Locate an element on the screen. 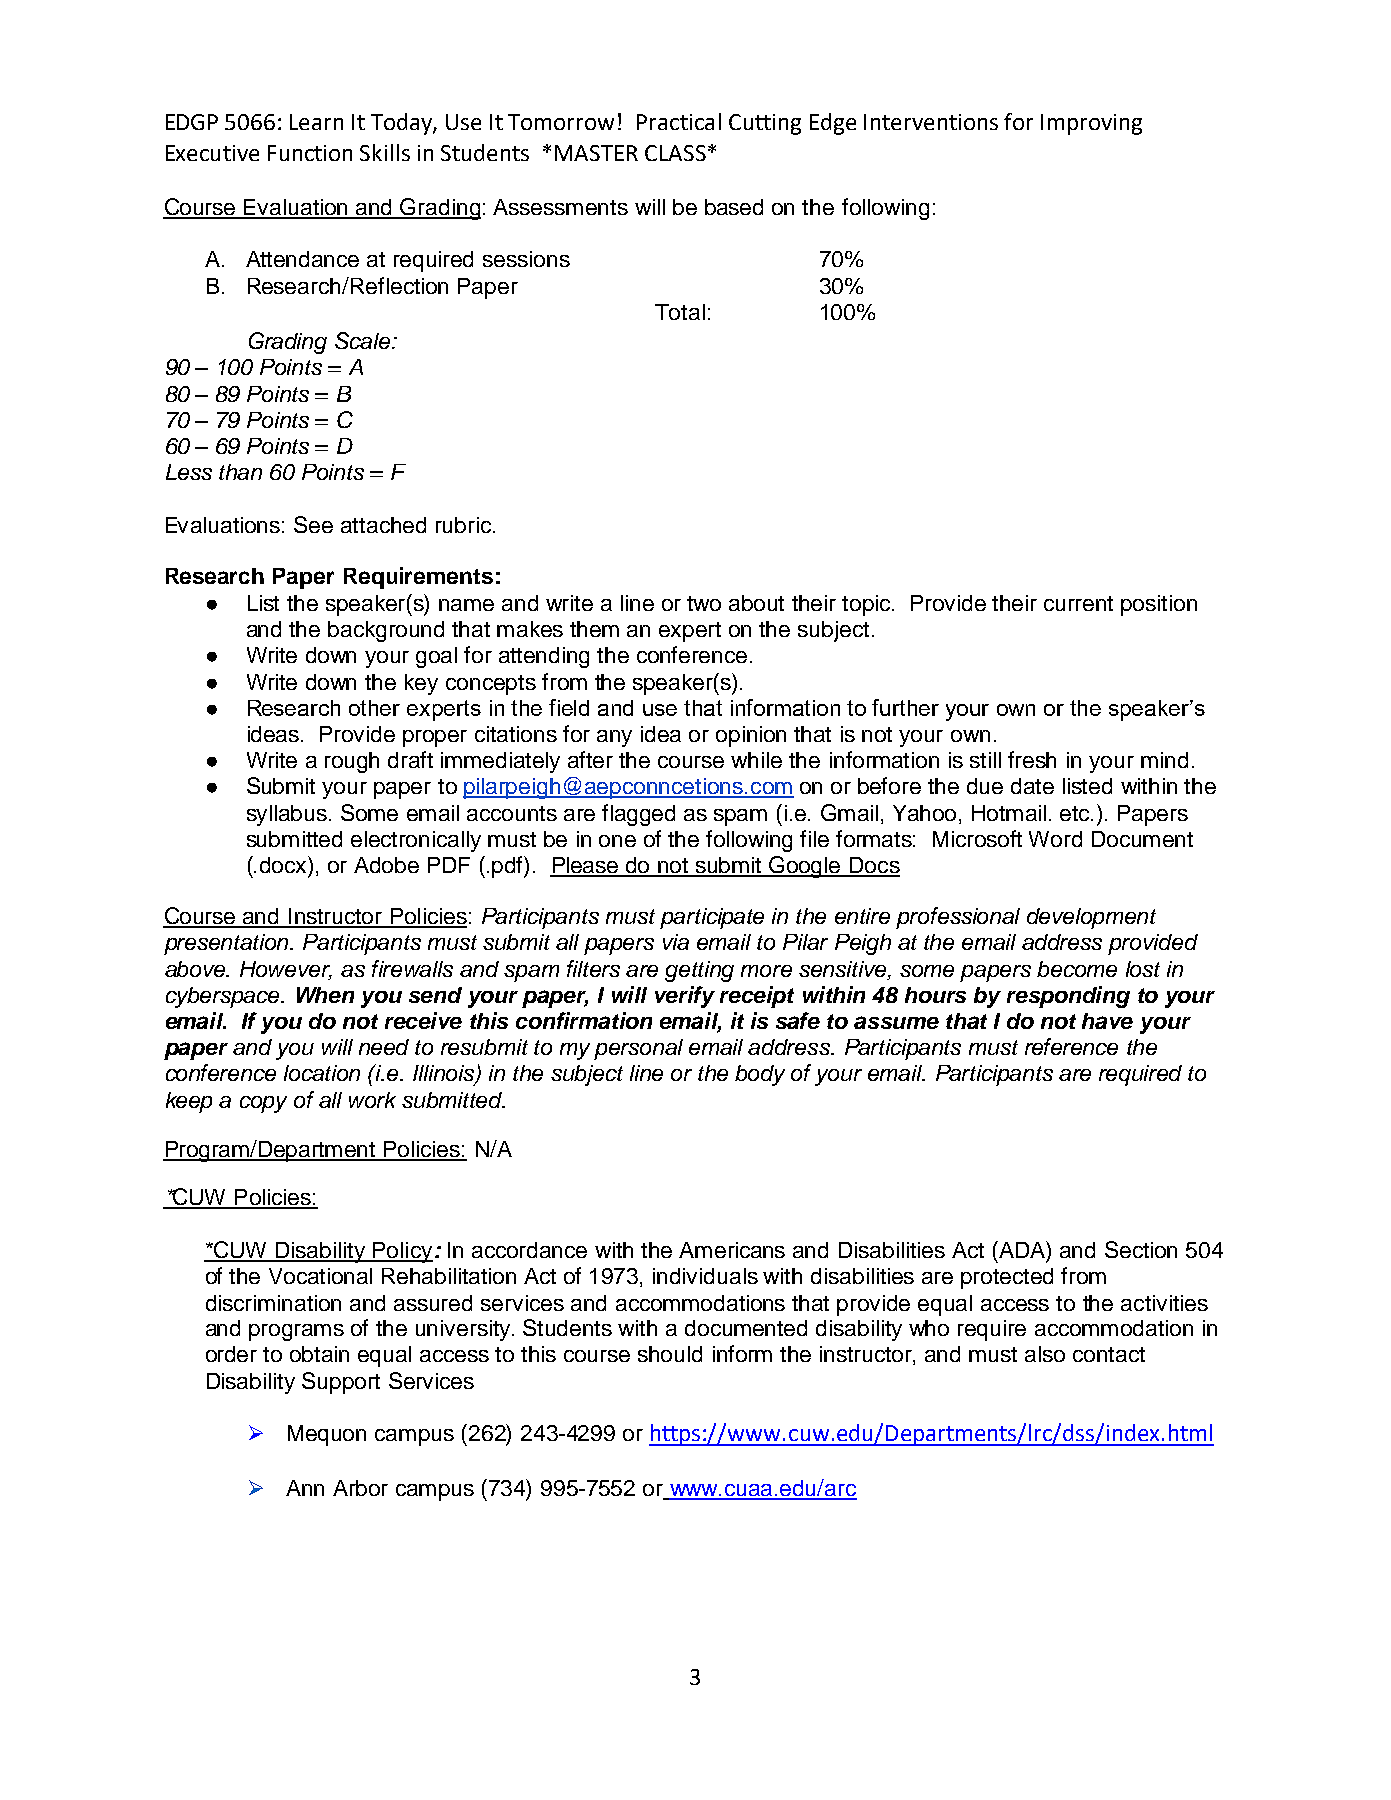  CLASS is located at coordinates (675, 153).
